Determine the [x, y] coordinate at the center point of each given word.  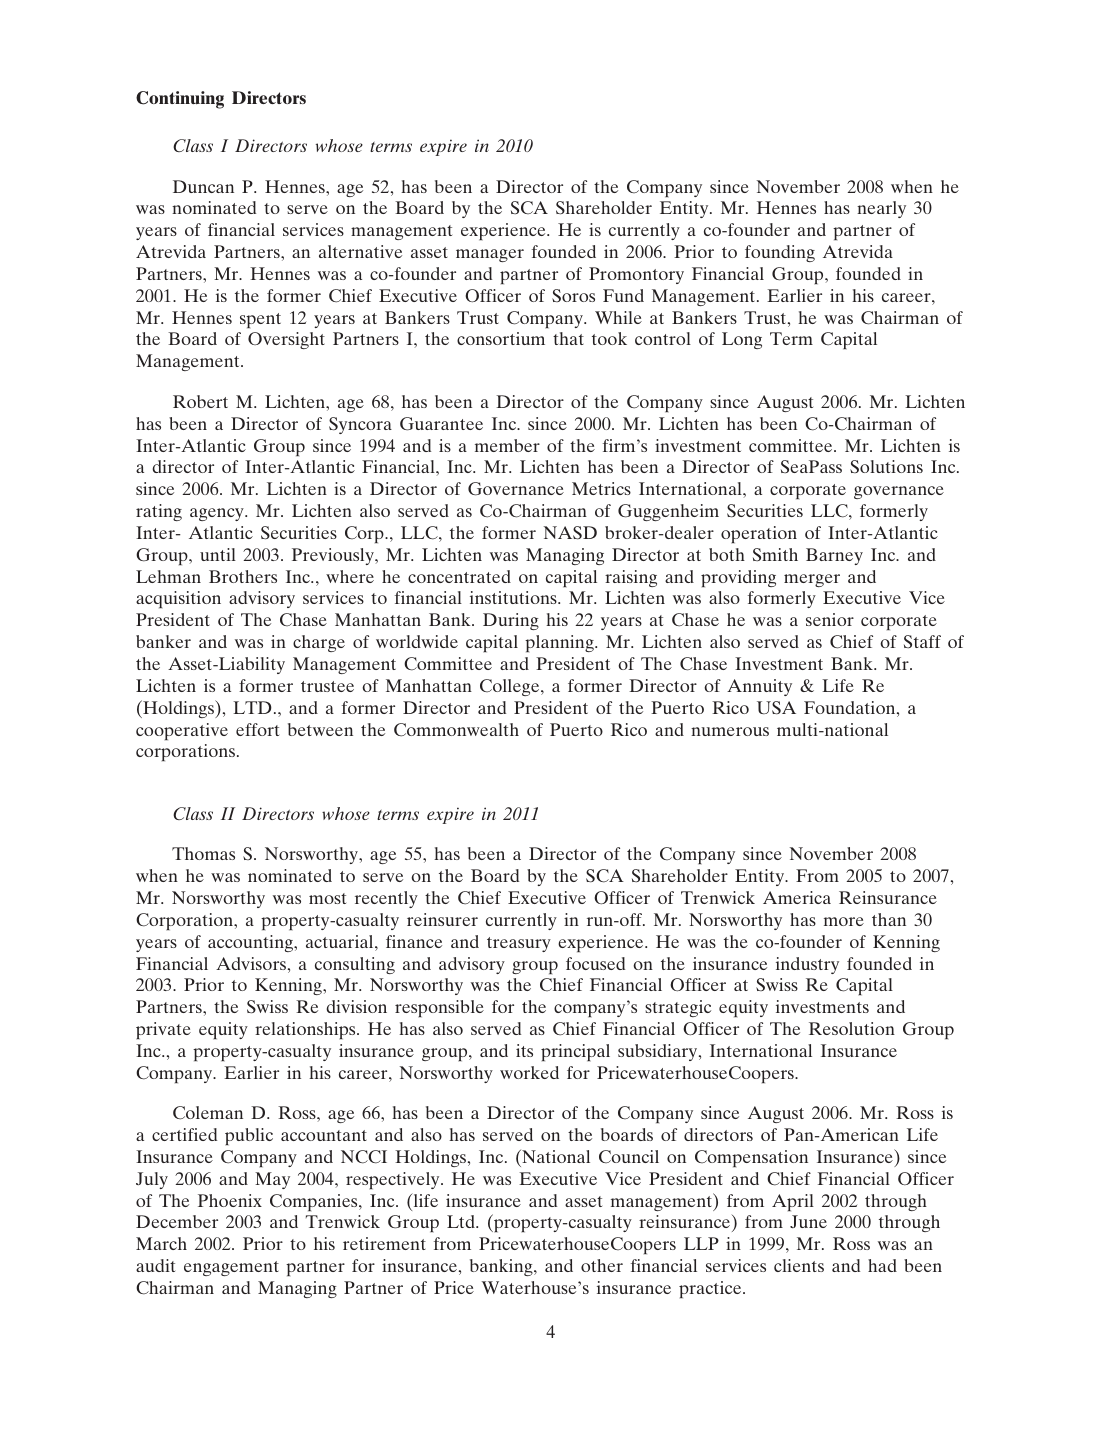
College [511, 687]
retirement [384, 1243]
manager [490, 255]
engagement [231, 1268]
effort [257, 729]
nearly [881, 209]
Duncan [203, 186]
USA [776, 708]
